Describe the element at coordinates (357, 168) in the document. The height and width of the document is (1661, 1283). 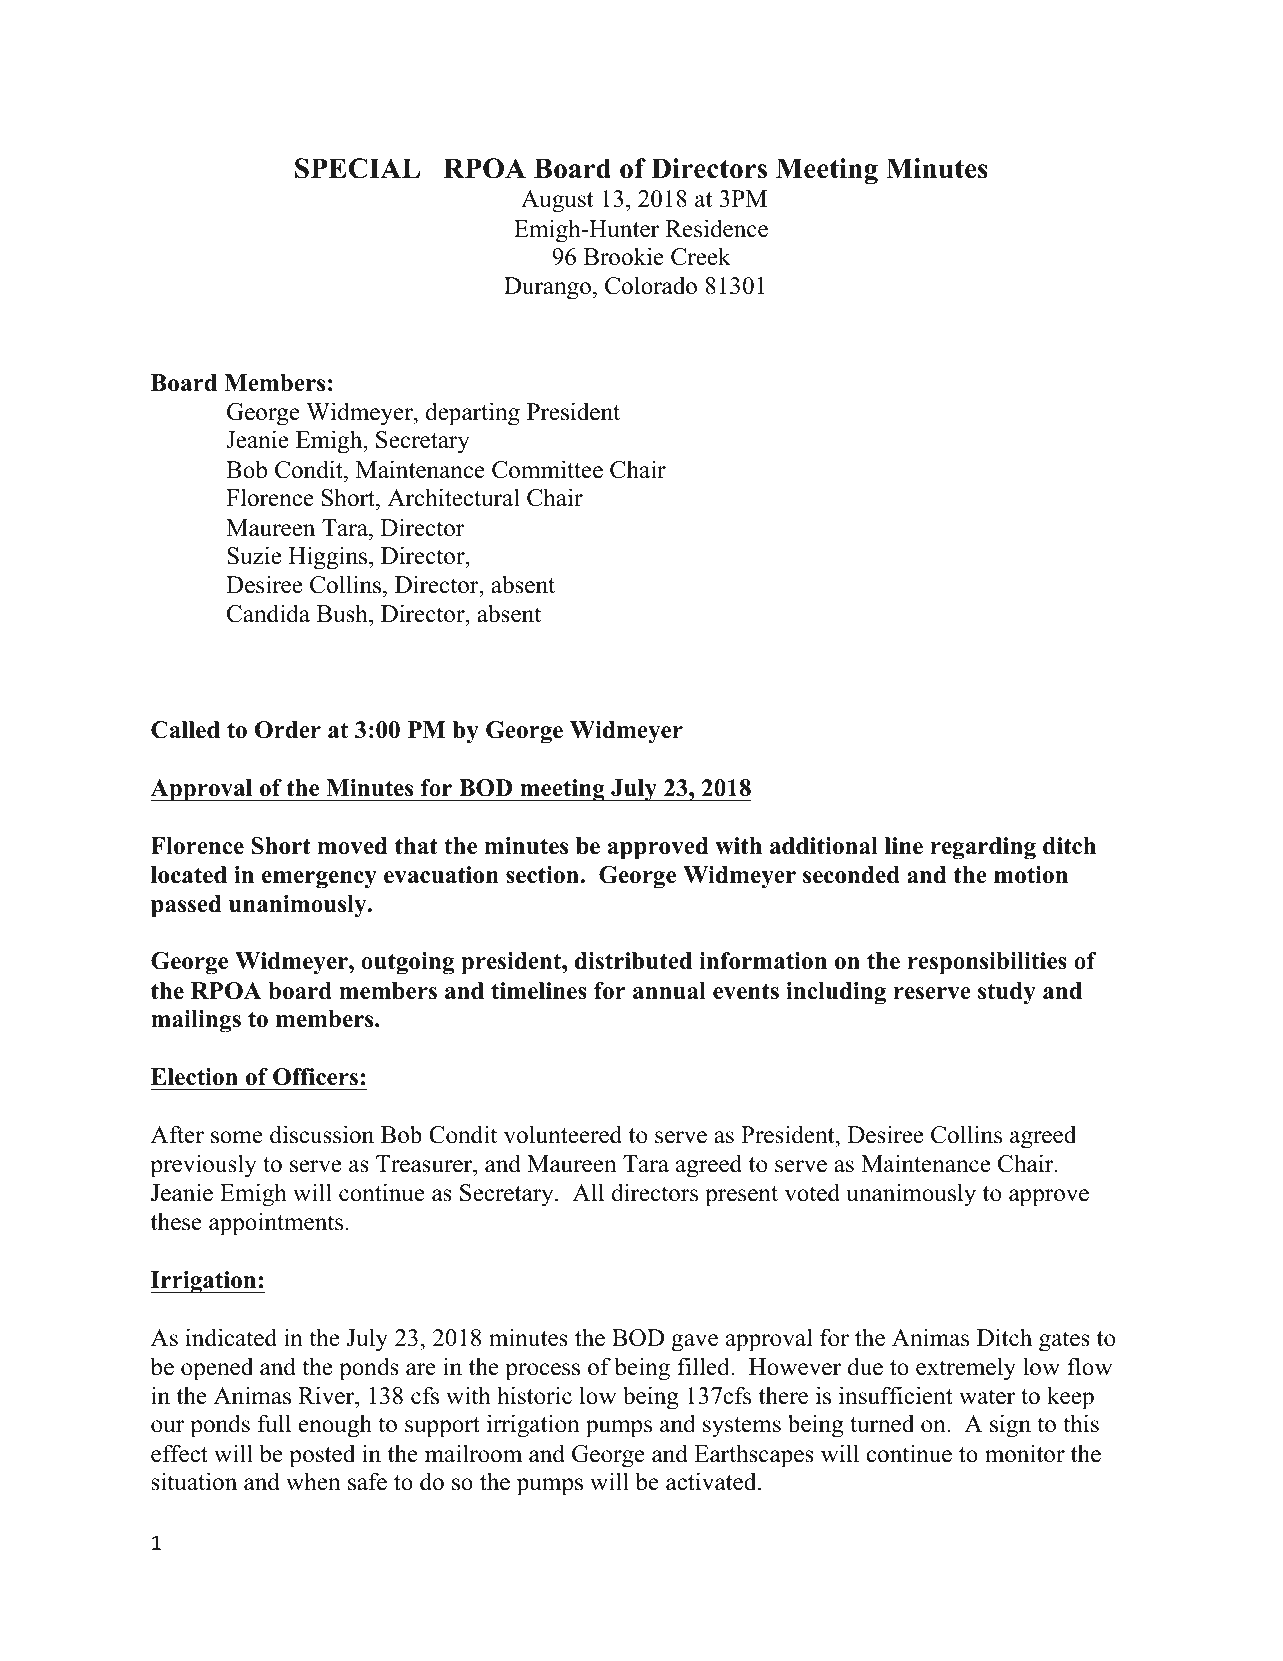
I see `SPECIAL` at that location.
